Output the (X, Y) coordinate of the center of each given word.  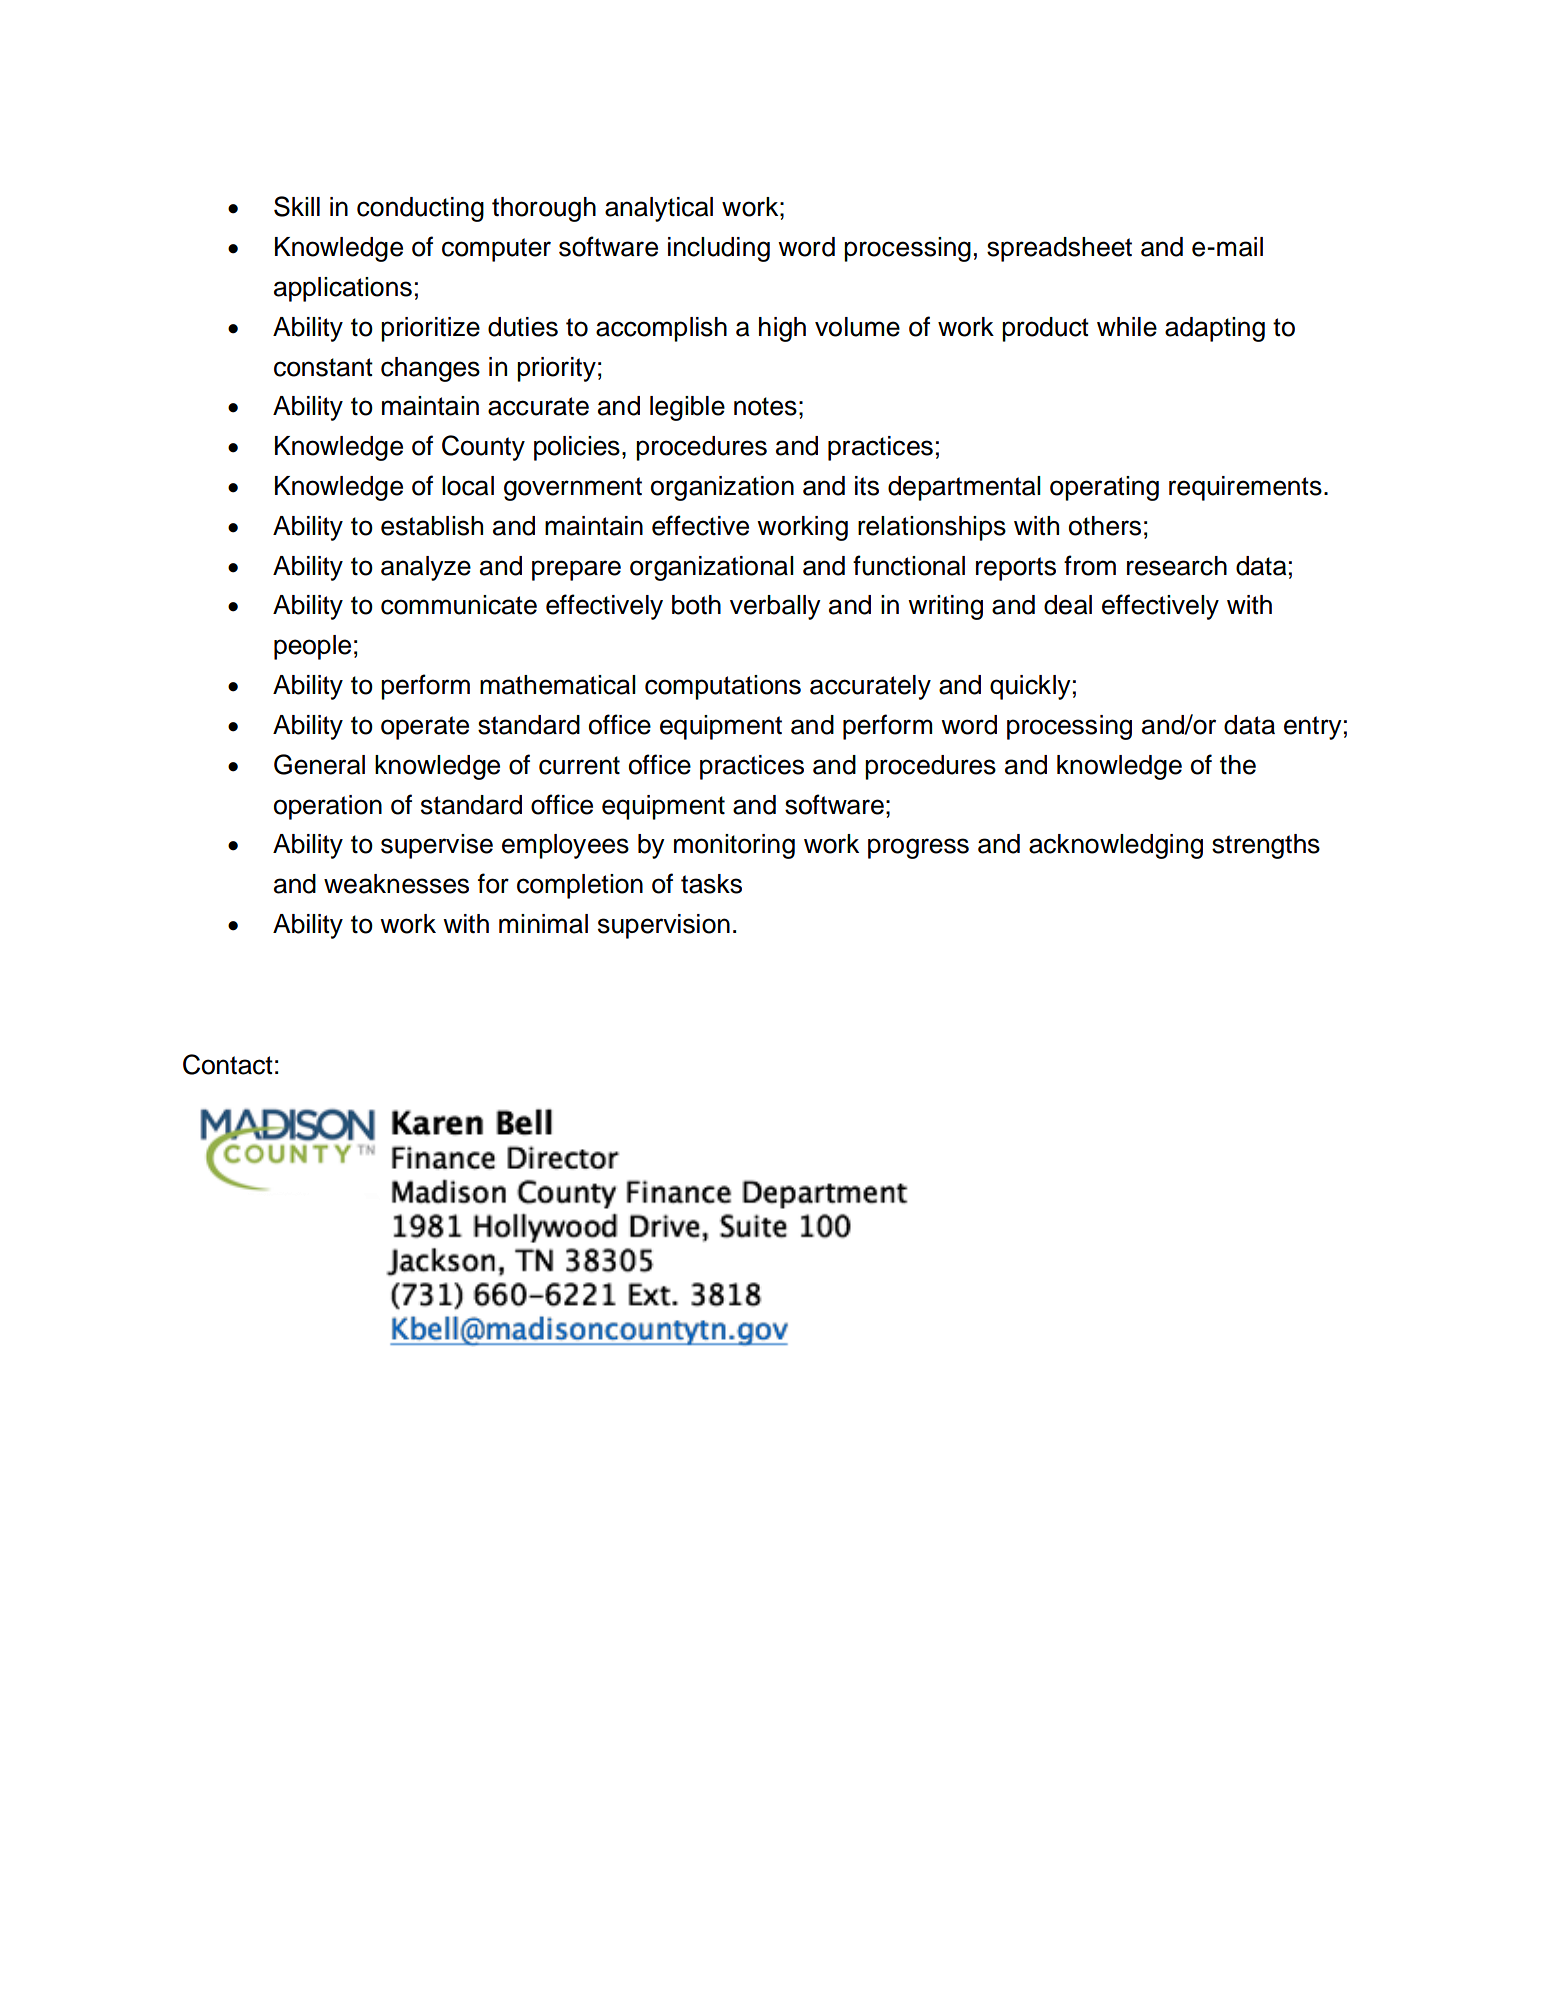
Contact (228, 1064)
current (579, 765)
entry (1313, 728)
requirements (1245, 488)
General (319, 764)
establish (432, 526)
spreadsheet (1059, 249)
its (867, 486)
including (719, 249)
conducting (420, 209)
